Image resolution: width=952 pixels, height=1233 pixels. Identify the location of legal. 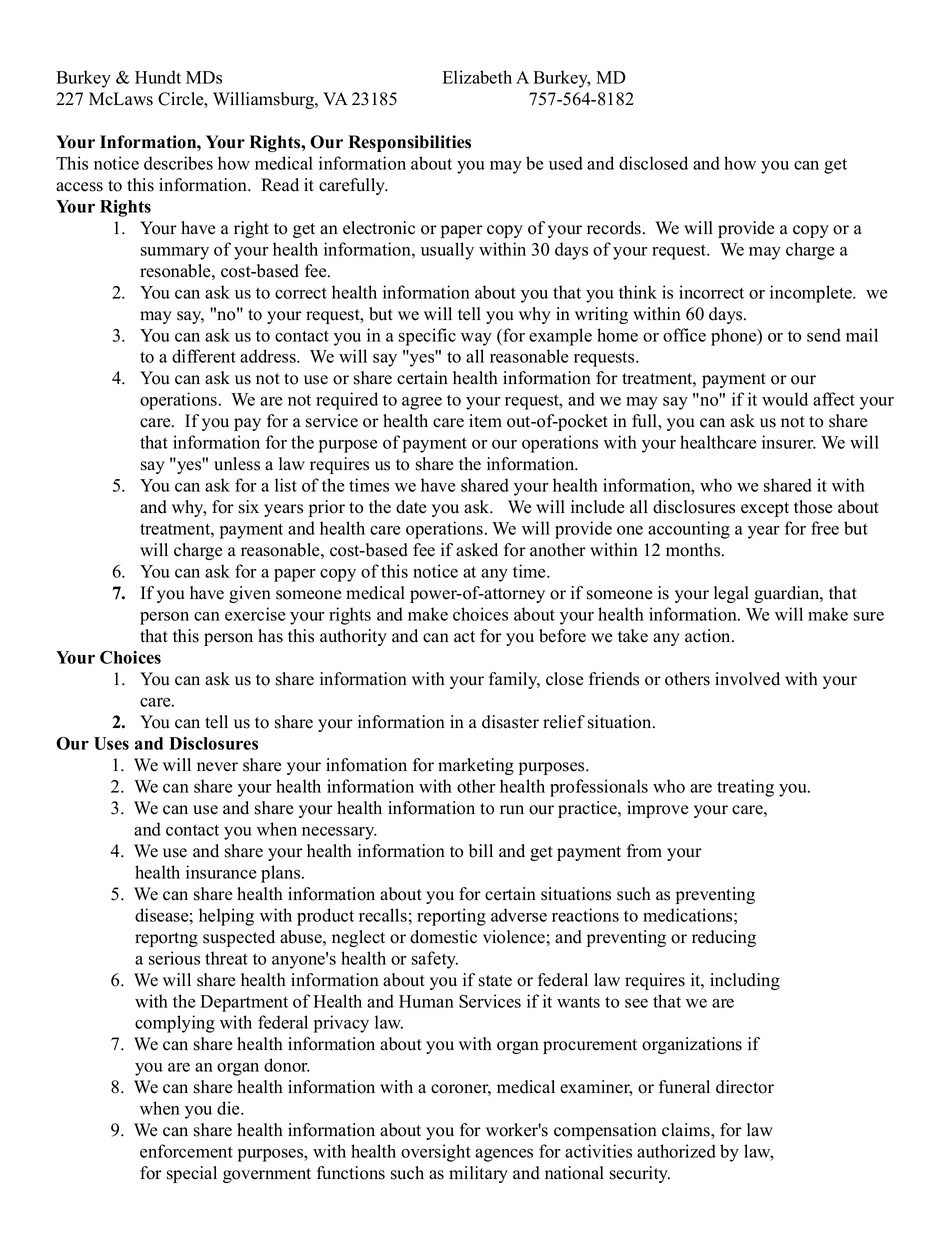
(731, 594).
